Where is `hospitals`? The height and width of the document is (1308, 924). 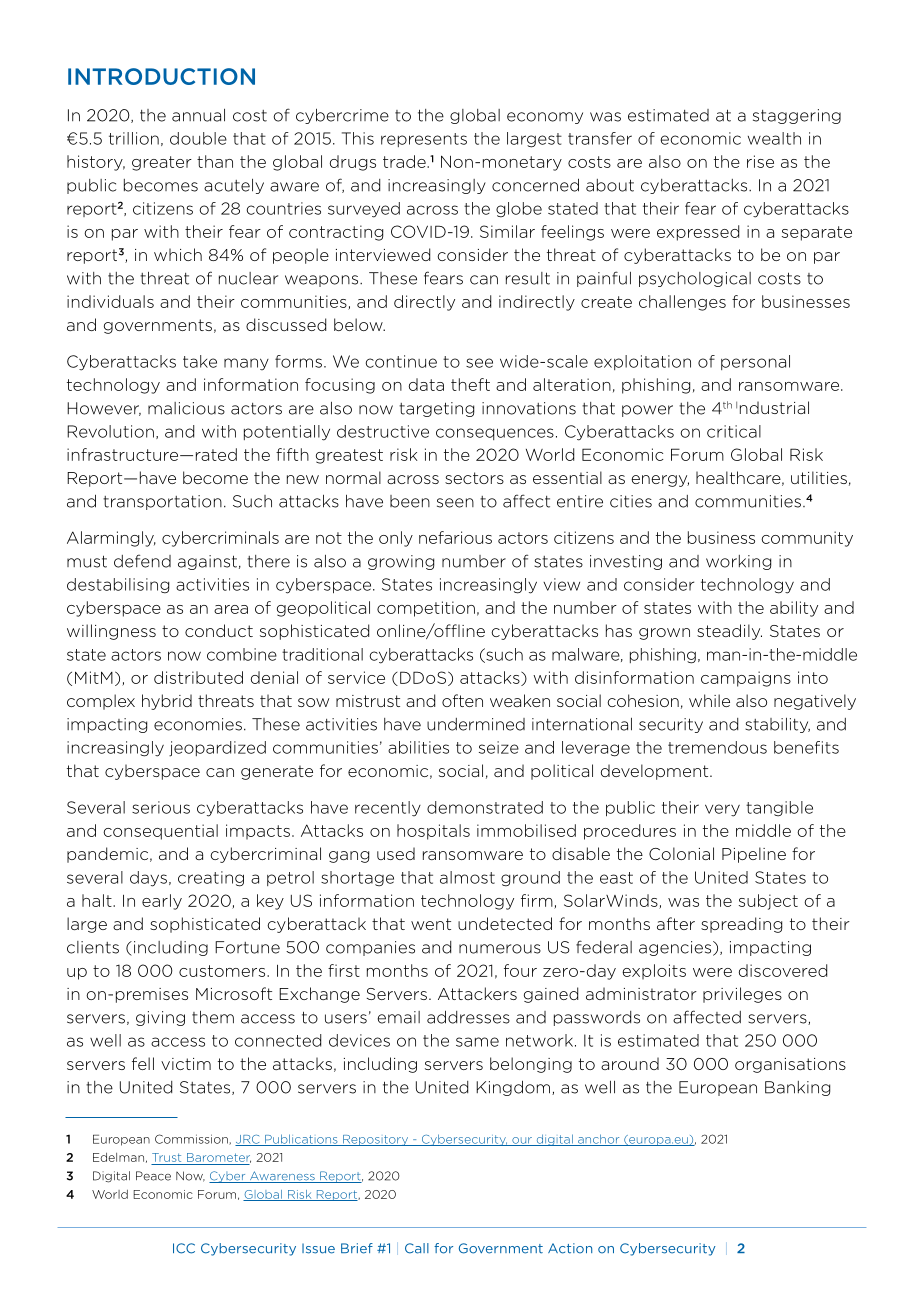
hospitals is located at coordinates (433, 832).
